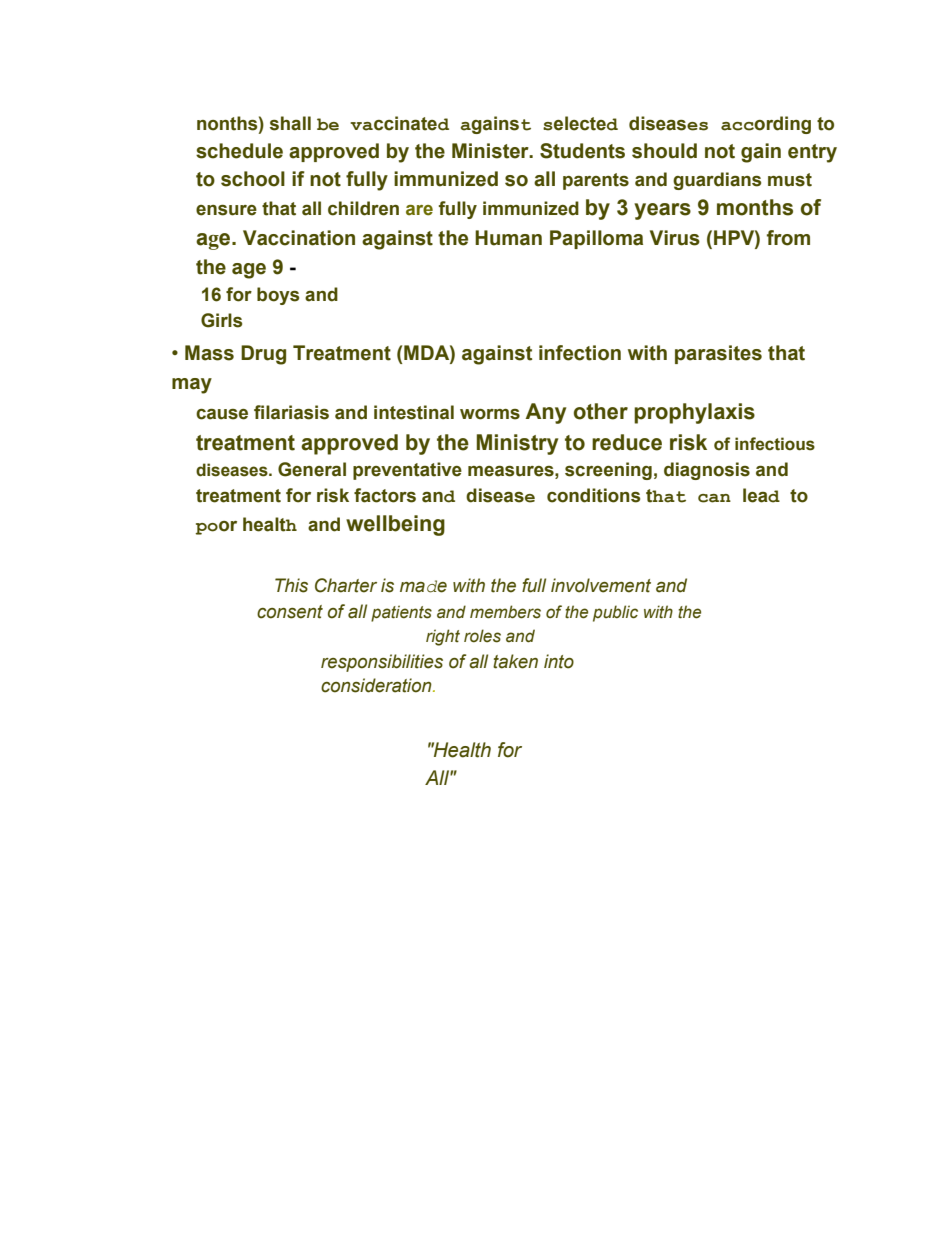 The image size is (952, 1233). What do you see at coordinates (239, 151) in the screenshot?
I see `schedule` at bounding box center [239, 151].
